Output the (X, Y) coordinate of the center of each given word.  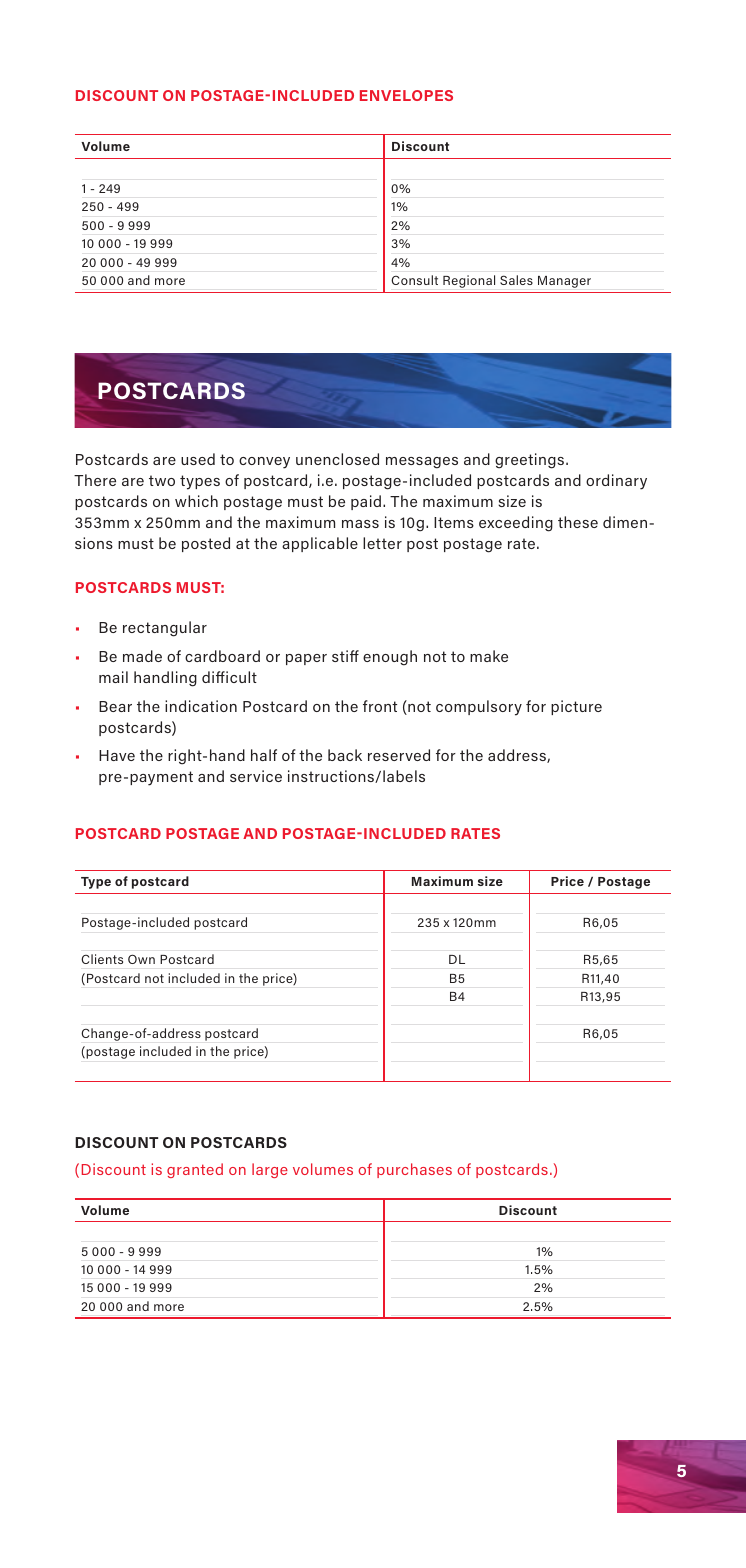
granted (195, 1170)
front (380, 706)
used (198, 459)
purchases (414, 1170)
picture (576, 707)
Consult (414, 280)
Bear (115, 706)
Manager (564, 282)
